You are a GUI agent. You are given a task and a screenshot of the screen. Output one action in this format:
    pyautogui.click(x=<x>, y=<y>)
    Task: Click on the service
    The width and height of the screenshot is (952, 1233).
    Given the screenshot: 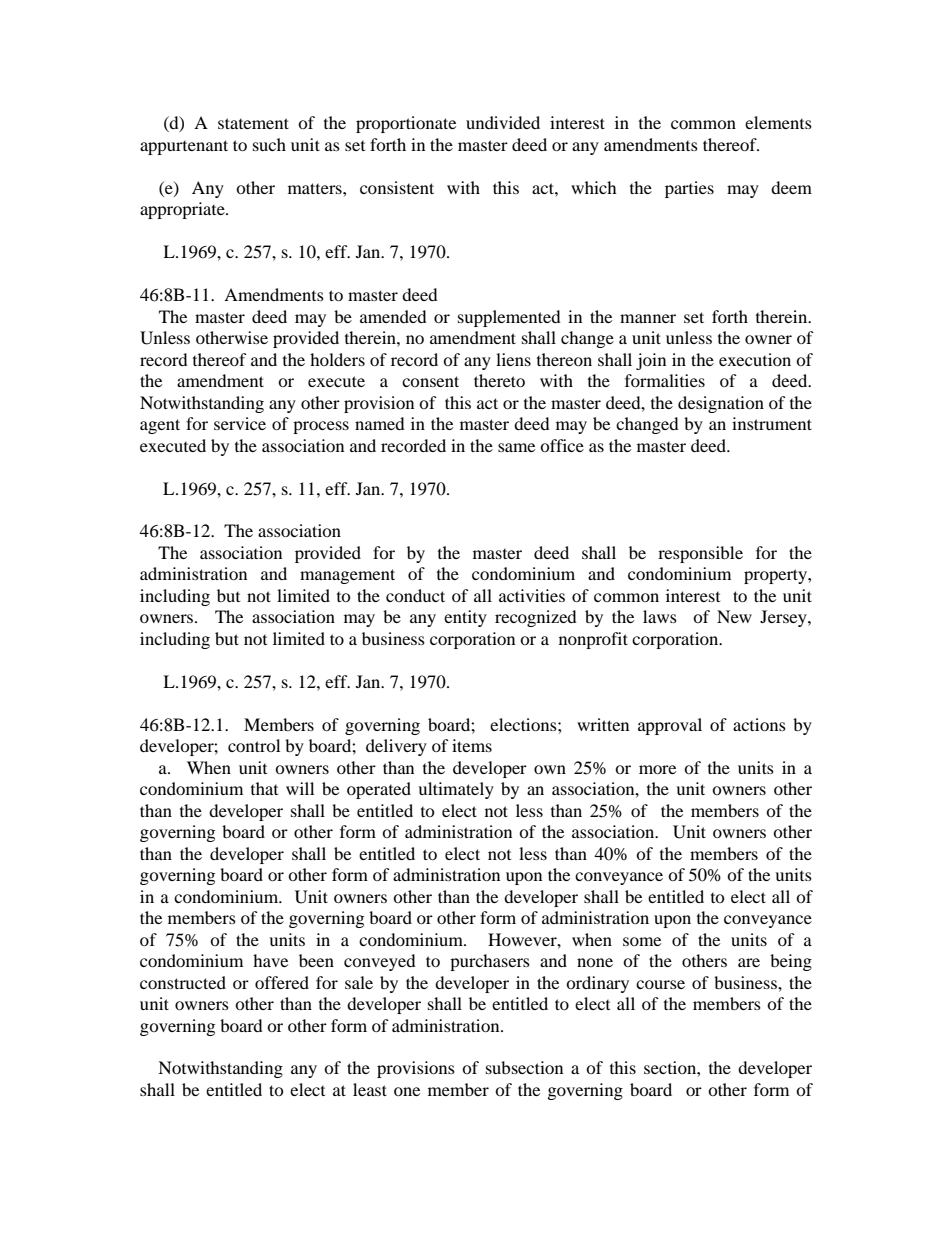 What is the action you would take?
    pyautogui.click(x=240, y=423)
